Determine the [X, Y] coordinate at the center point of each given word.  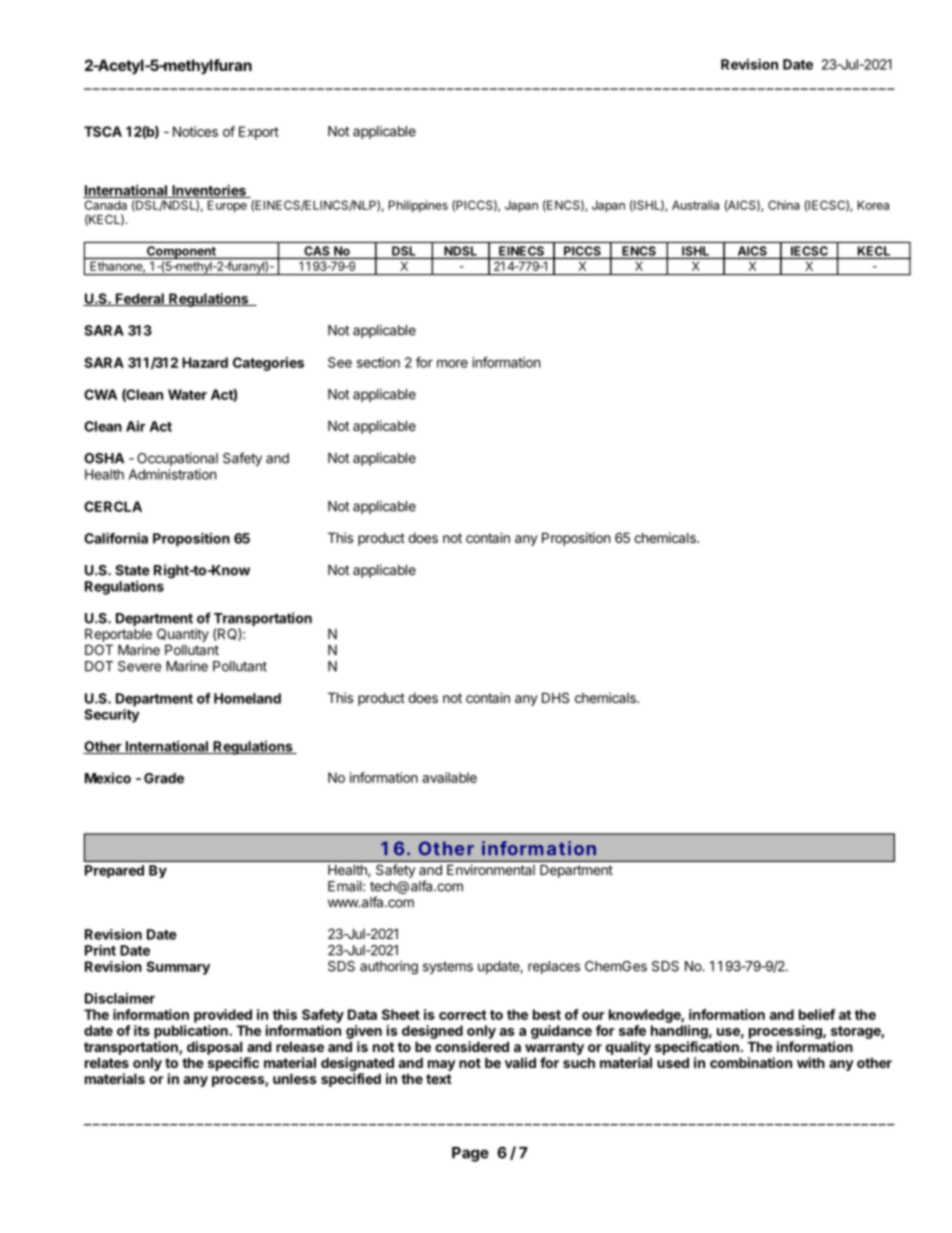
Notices [195, 131]
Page [470, 1154]
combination [751, 1062]
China [784, 205]
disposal [214, 1048]
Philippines [418, 206]
